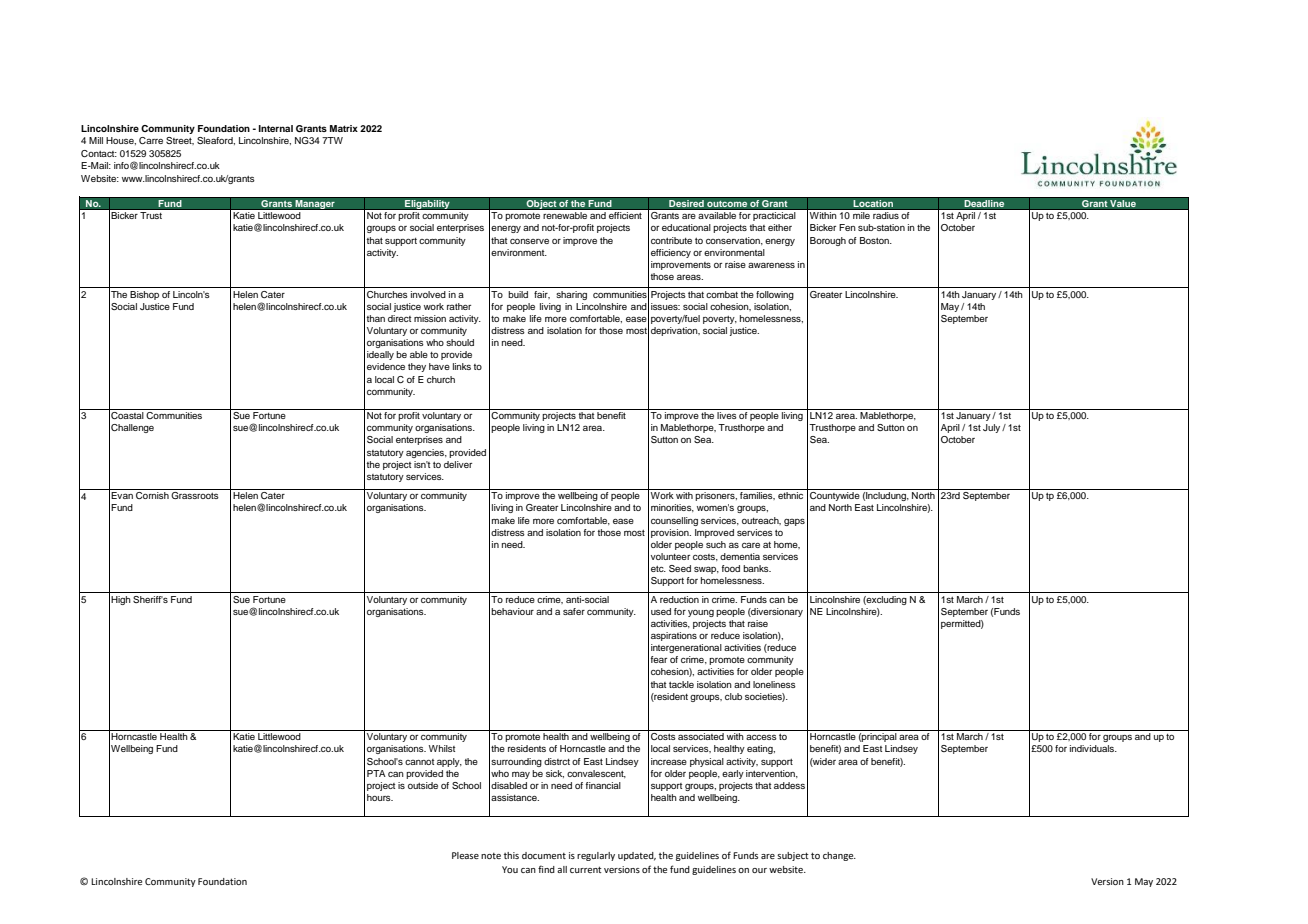 The width and height of the page is (1308, 924). What do you see at coordinates (195, 495) in the page?
I see `Grassroots` at bounding box center [195, 495].
